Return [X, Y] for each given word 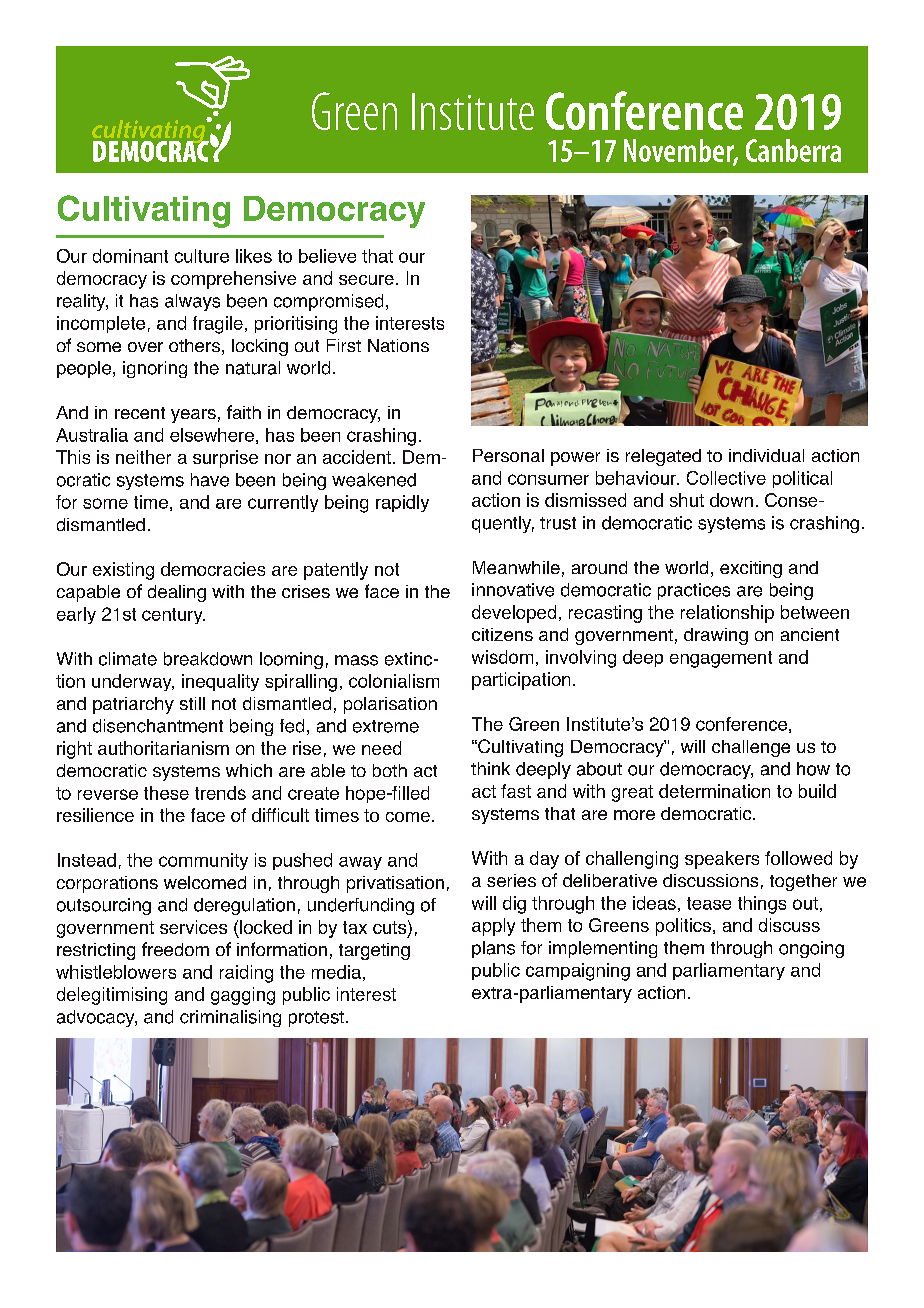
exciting [751, 569]
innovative [513, 590]
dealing [177, 593]
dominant [130, 256]
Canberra [793, 150]
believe [327, 256]
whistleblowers [116, 972]
